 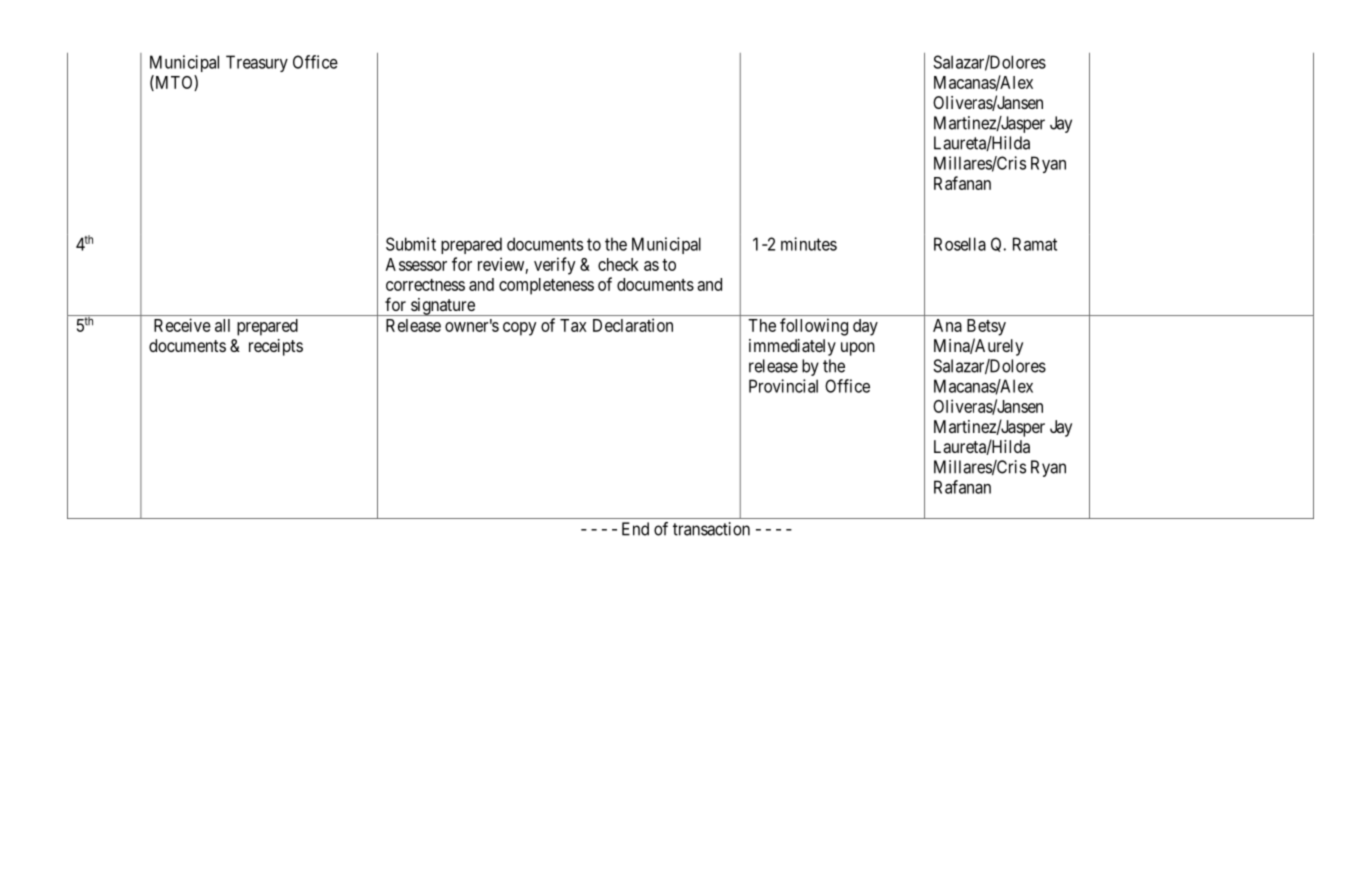 I want to click on day, so click(x=865, y=327).
